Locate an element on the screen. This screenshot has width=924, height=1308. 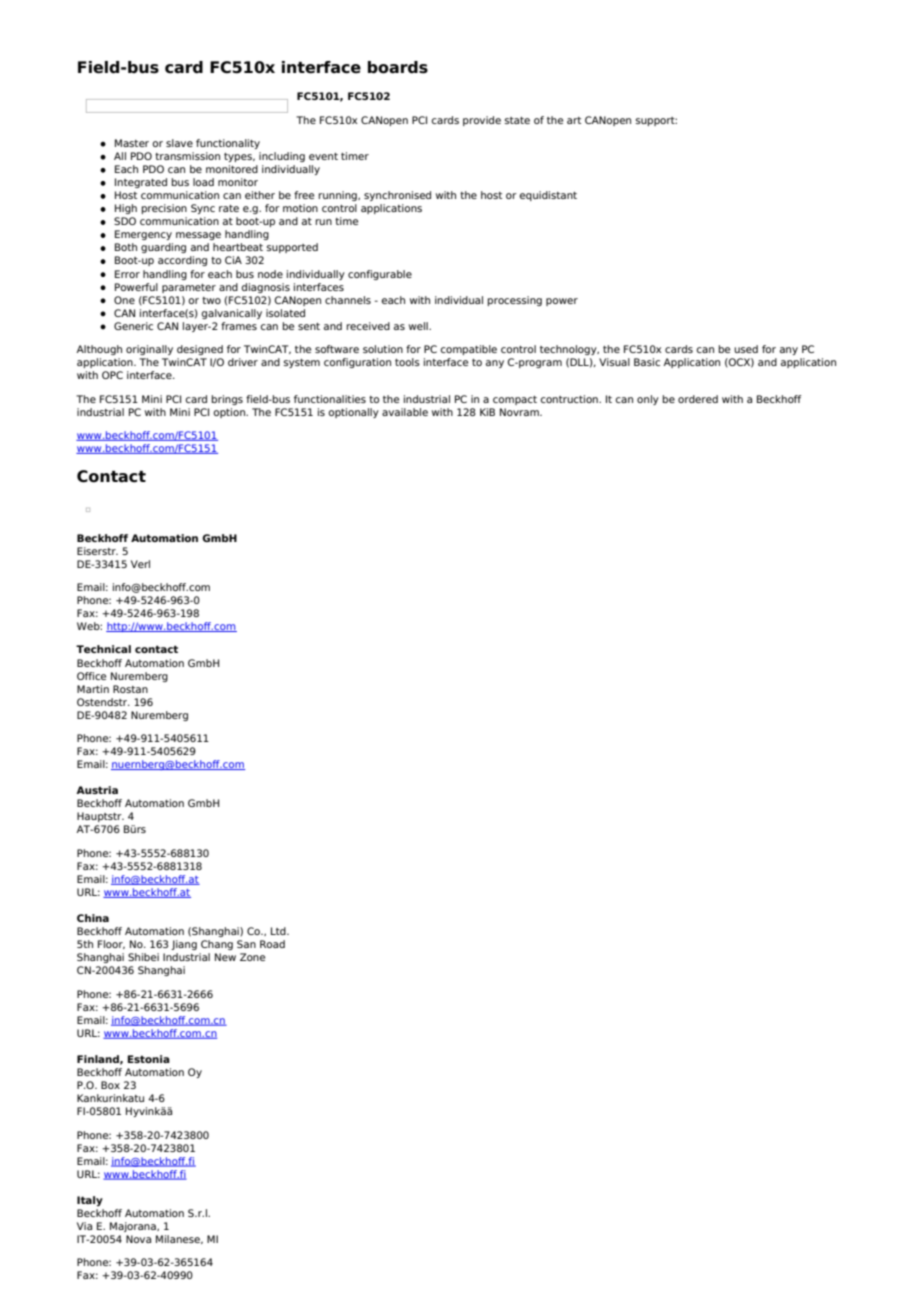
Majorana is located at coordinates (134, 1227).
